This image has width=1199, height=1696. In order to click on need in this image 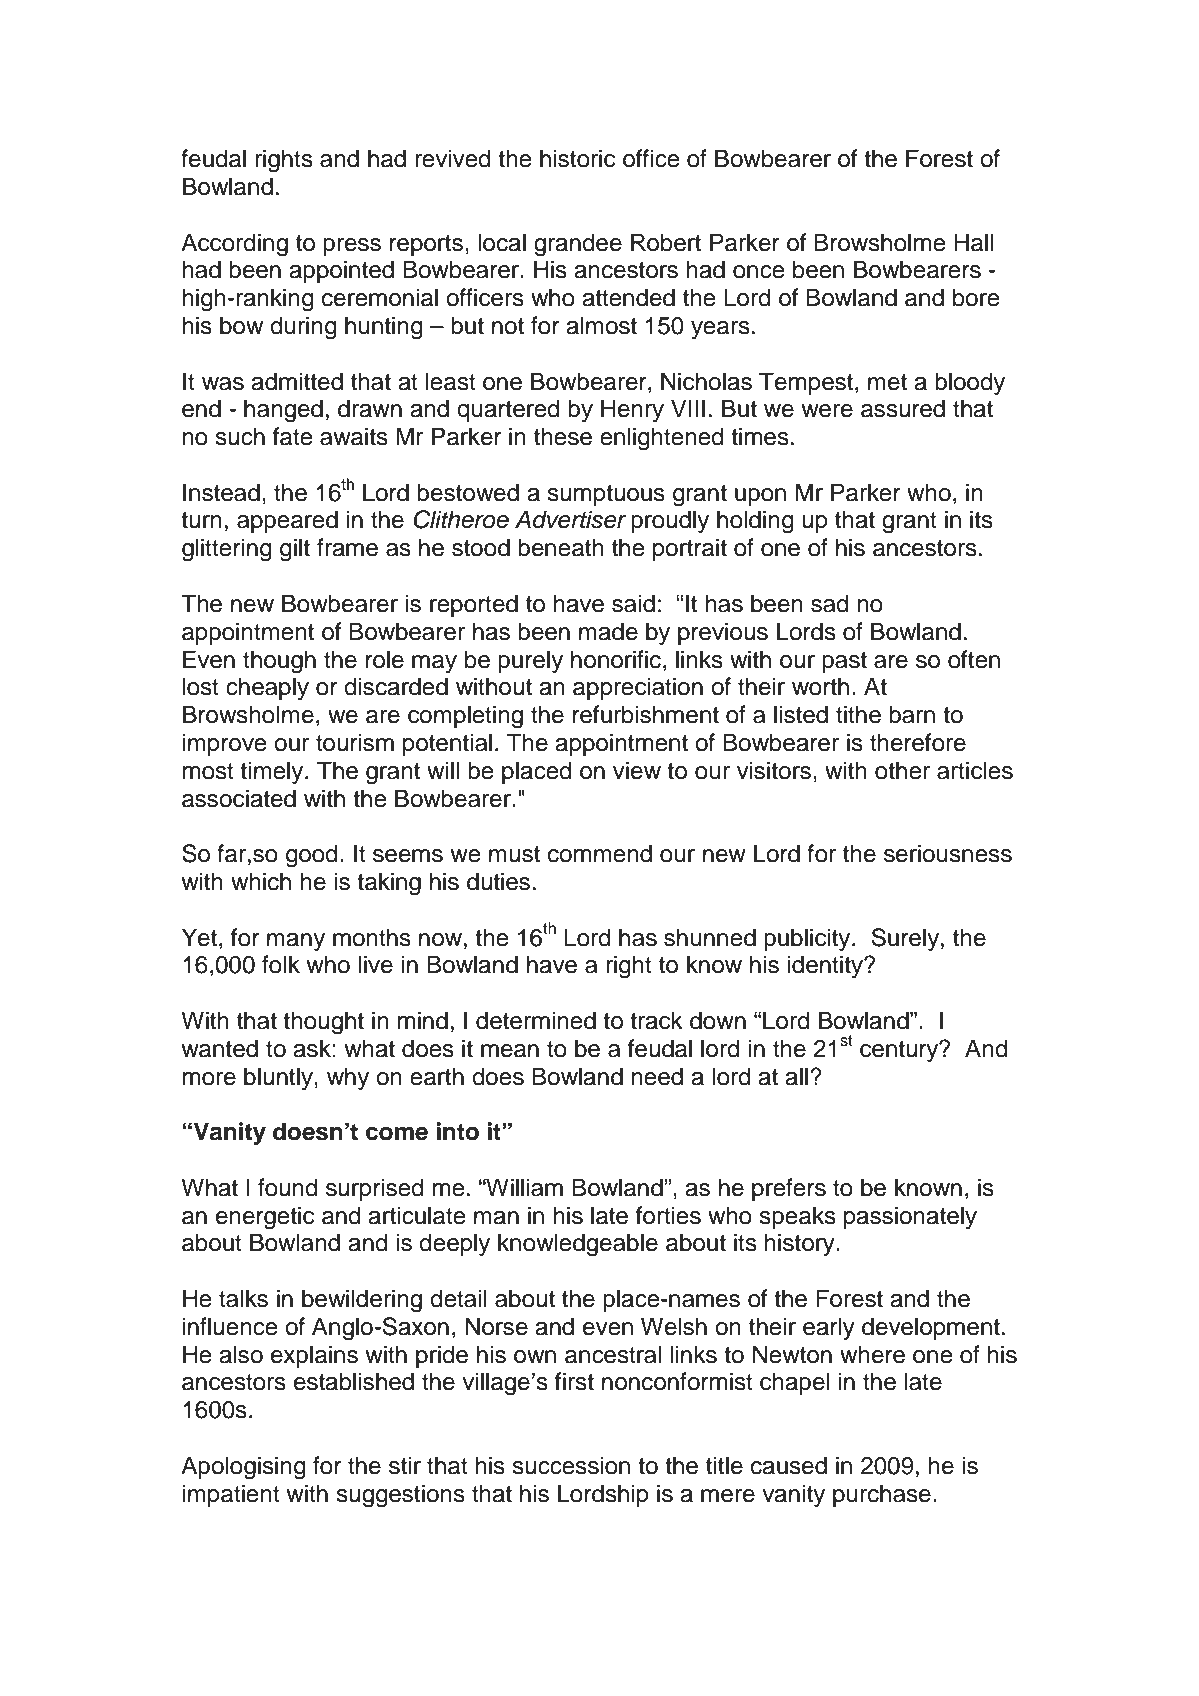, I will do `click(657, 1076)`.
